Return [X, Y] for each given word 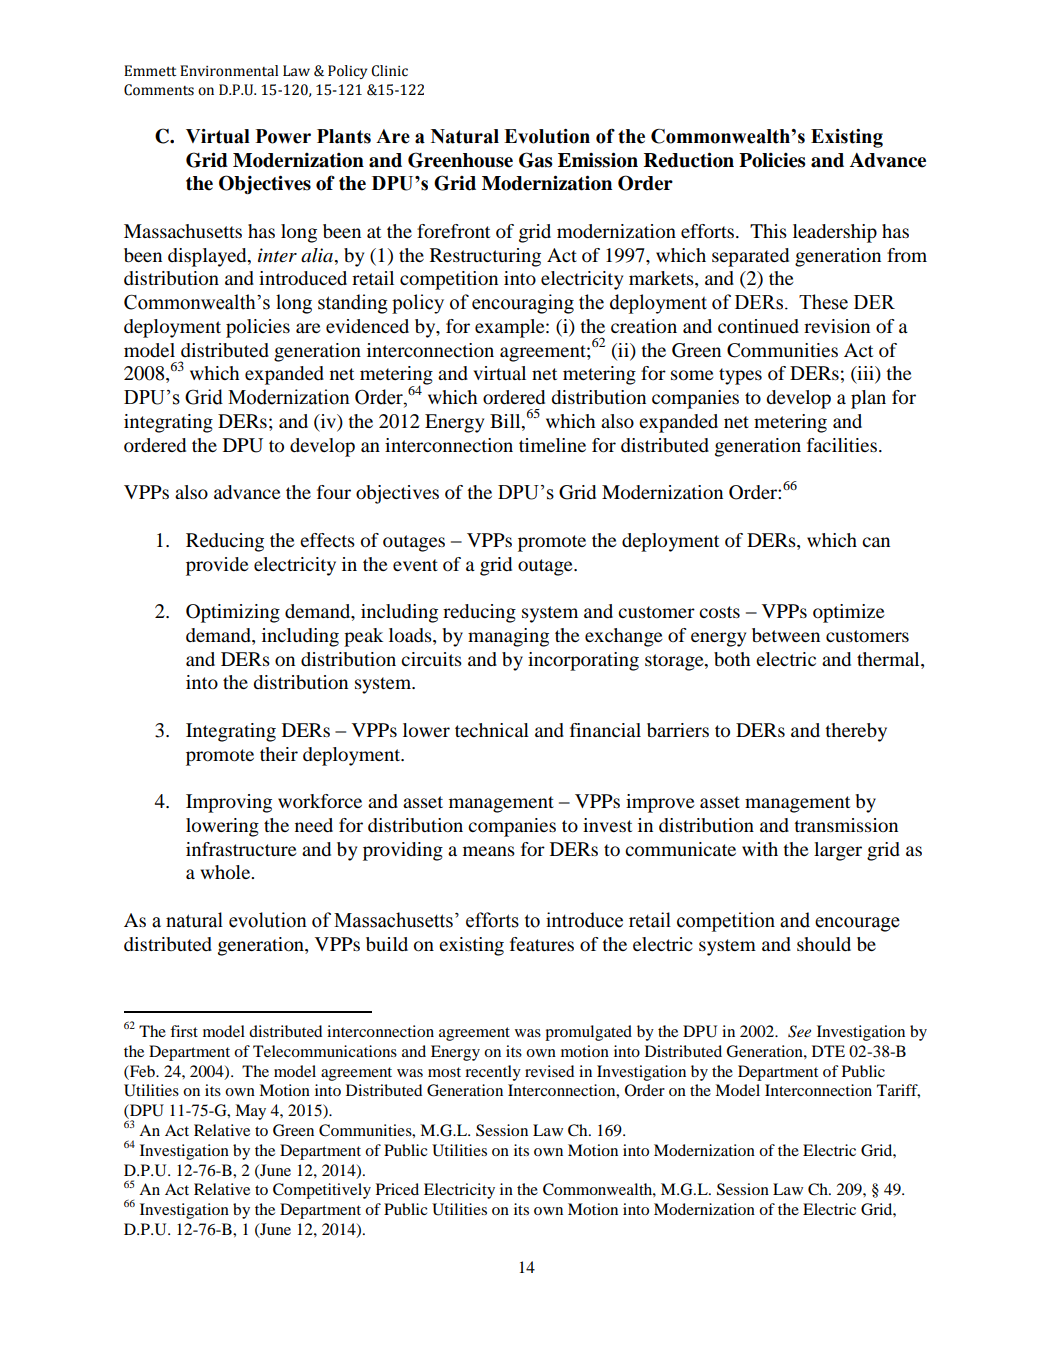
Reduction [689, 160]
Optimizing [233, 613]
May [250, 1112]
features [542, 944]
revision [837, 326]
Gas [536, 160]
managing [508, 637]
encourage [857, 924]
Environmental [229, 71]
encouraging [523, 304]
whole [226, 872]
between [786, 635]
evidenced [367, 326]
